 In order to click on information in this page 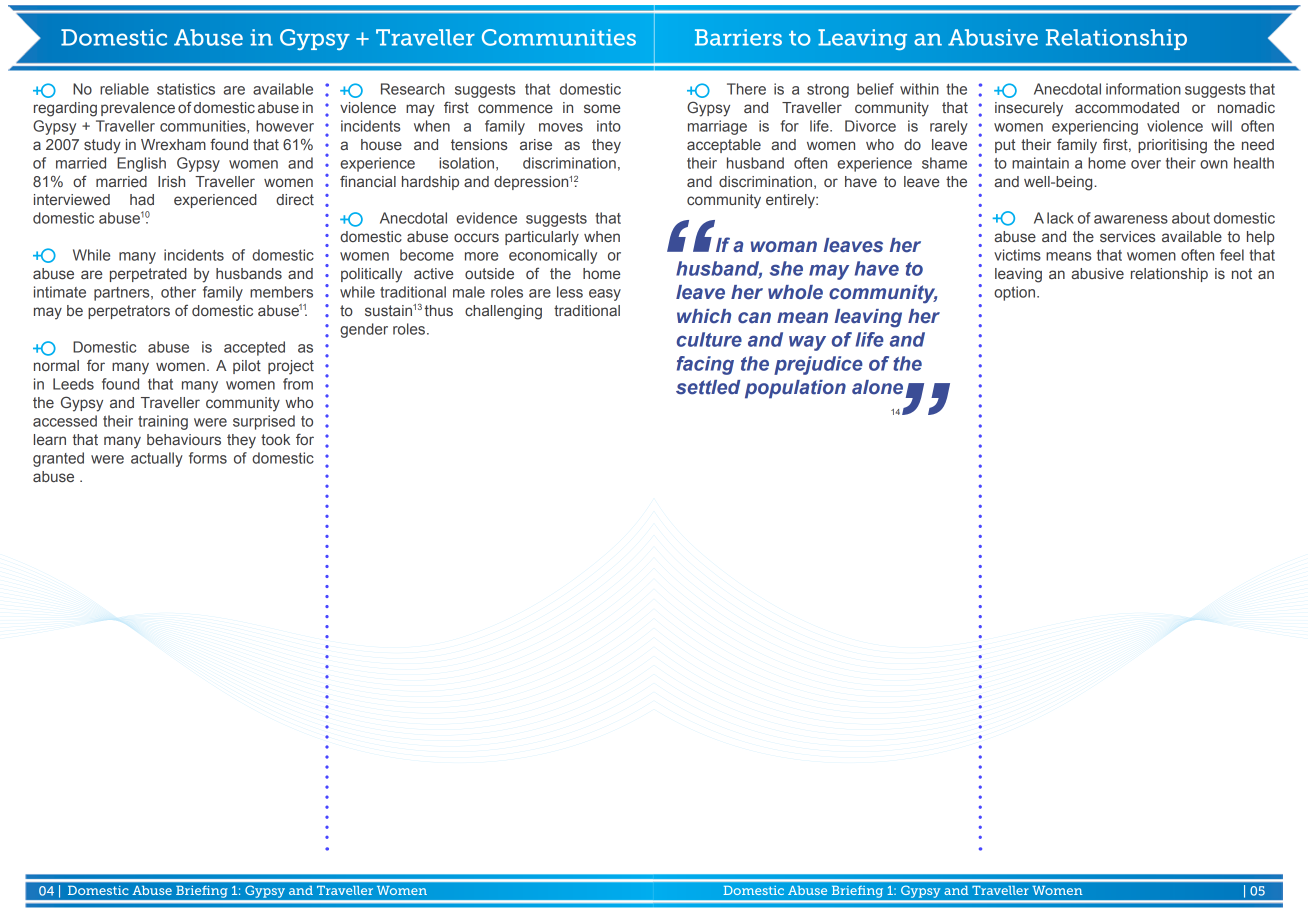, I will do `click(1143, 89)`.
